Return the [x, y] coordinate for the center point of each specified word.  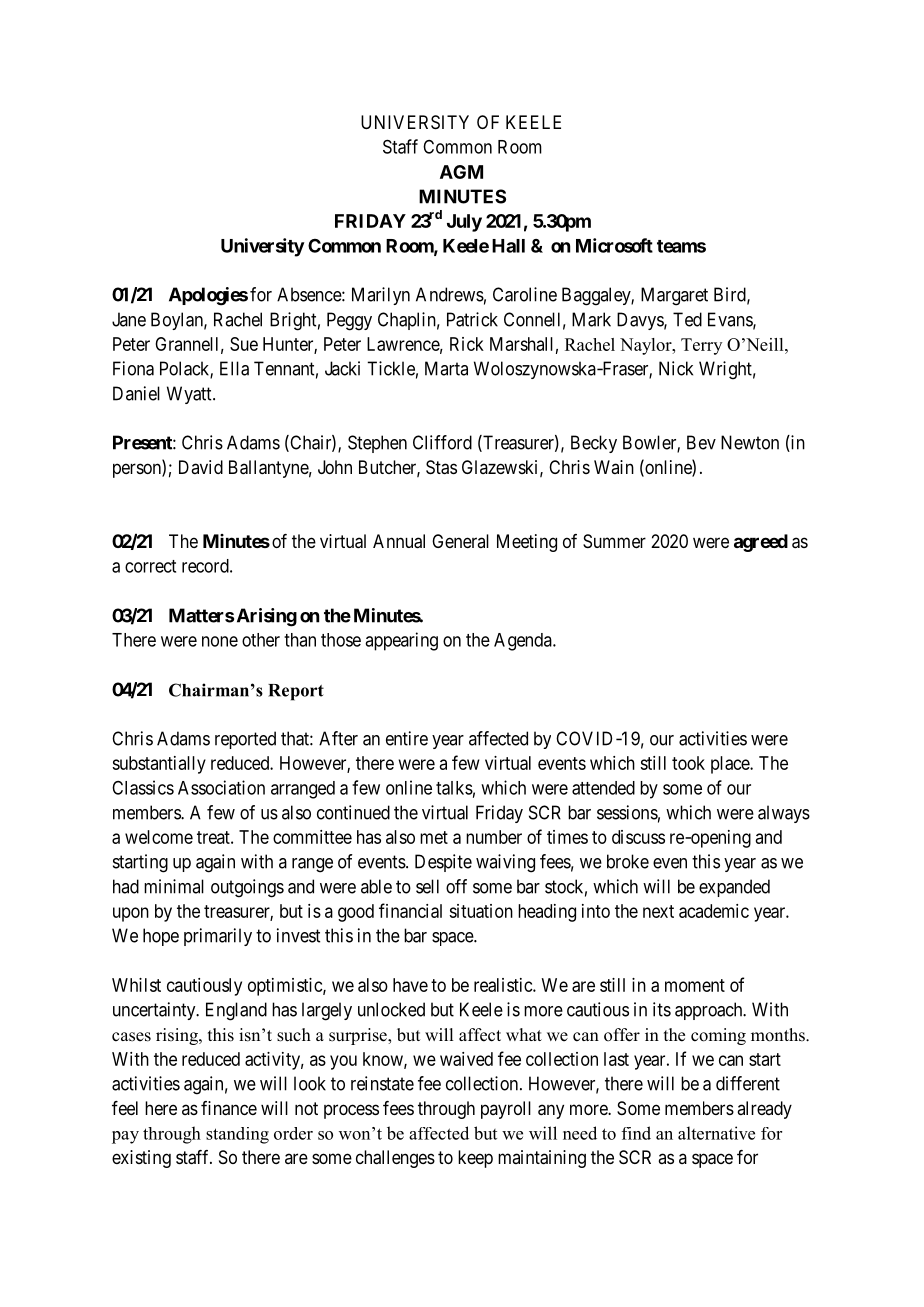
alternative [716, 1133]
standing [237, 1135]
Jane [129, 319]
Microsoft [614, 245]
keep [475, 1159]
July [464, 223]
